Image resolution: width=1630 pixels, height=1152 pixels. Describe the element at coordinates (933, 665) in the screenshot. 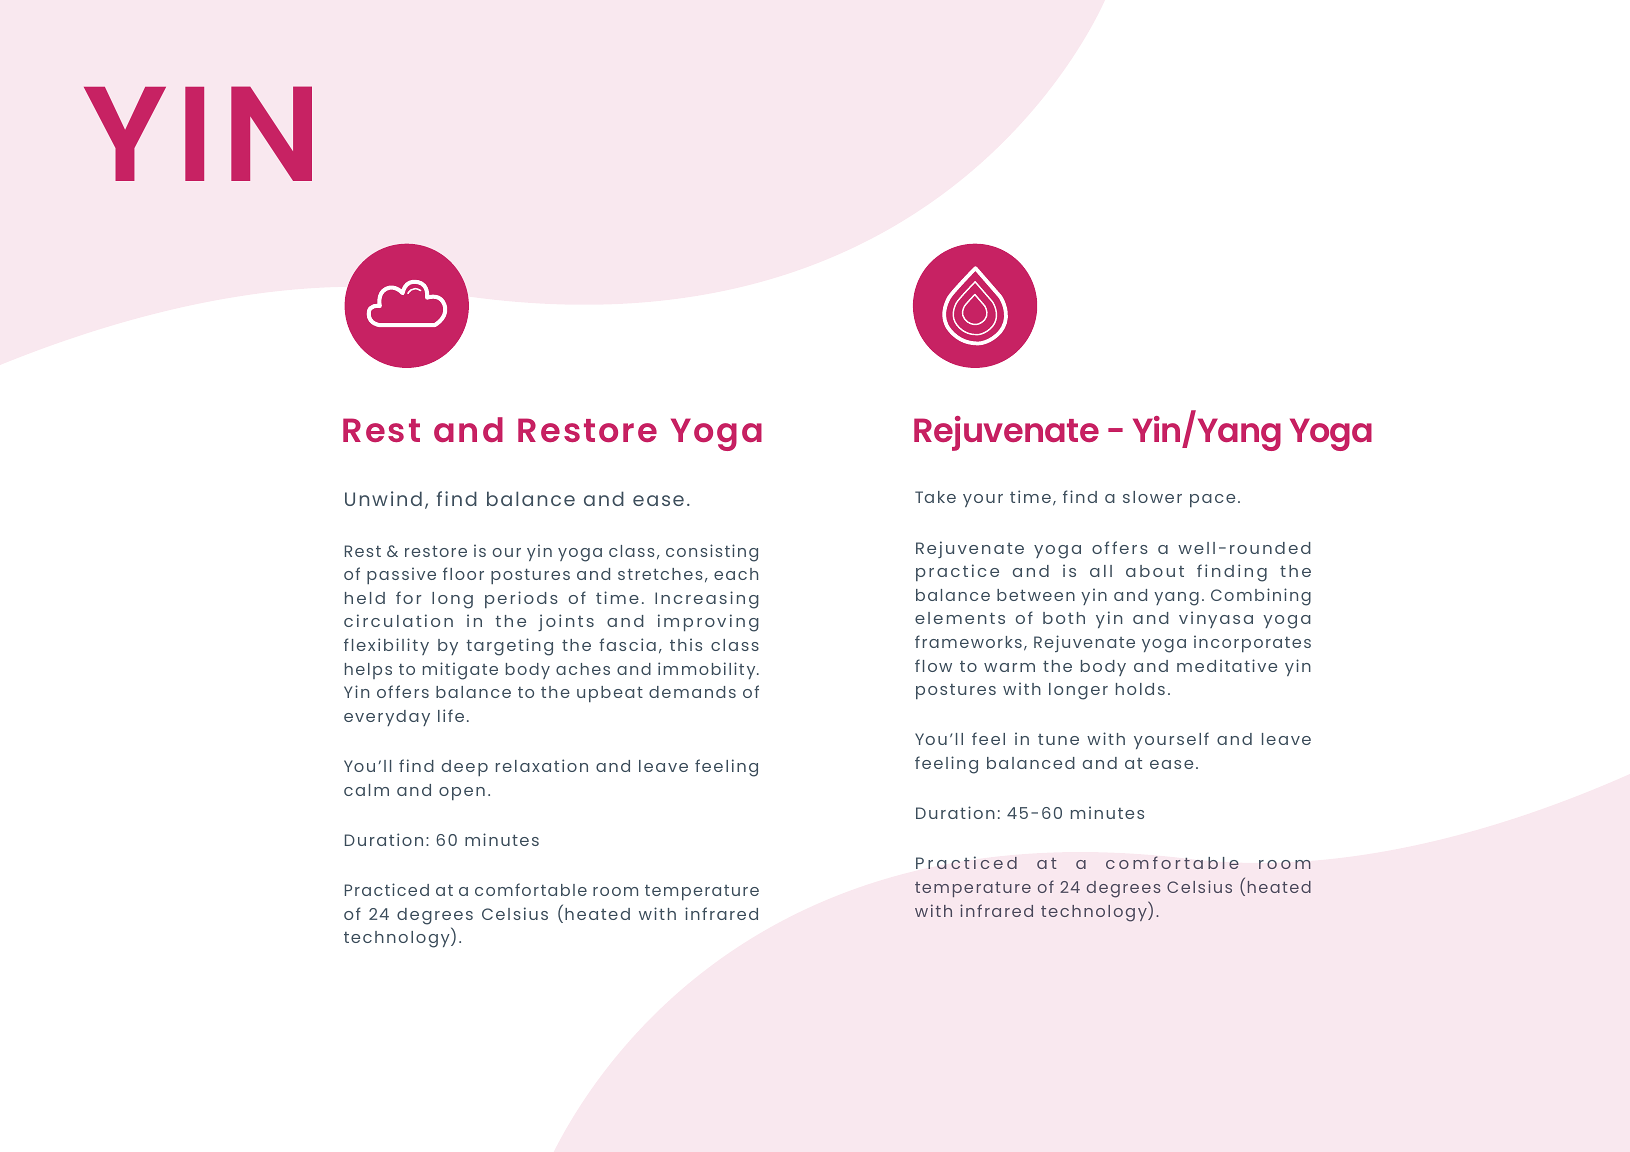

I see `flow` at that location.
